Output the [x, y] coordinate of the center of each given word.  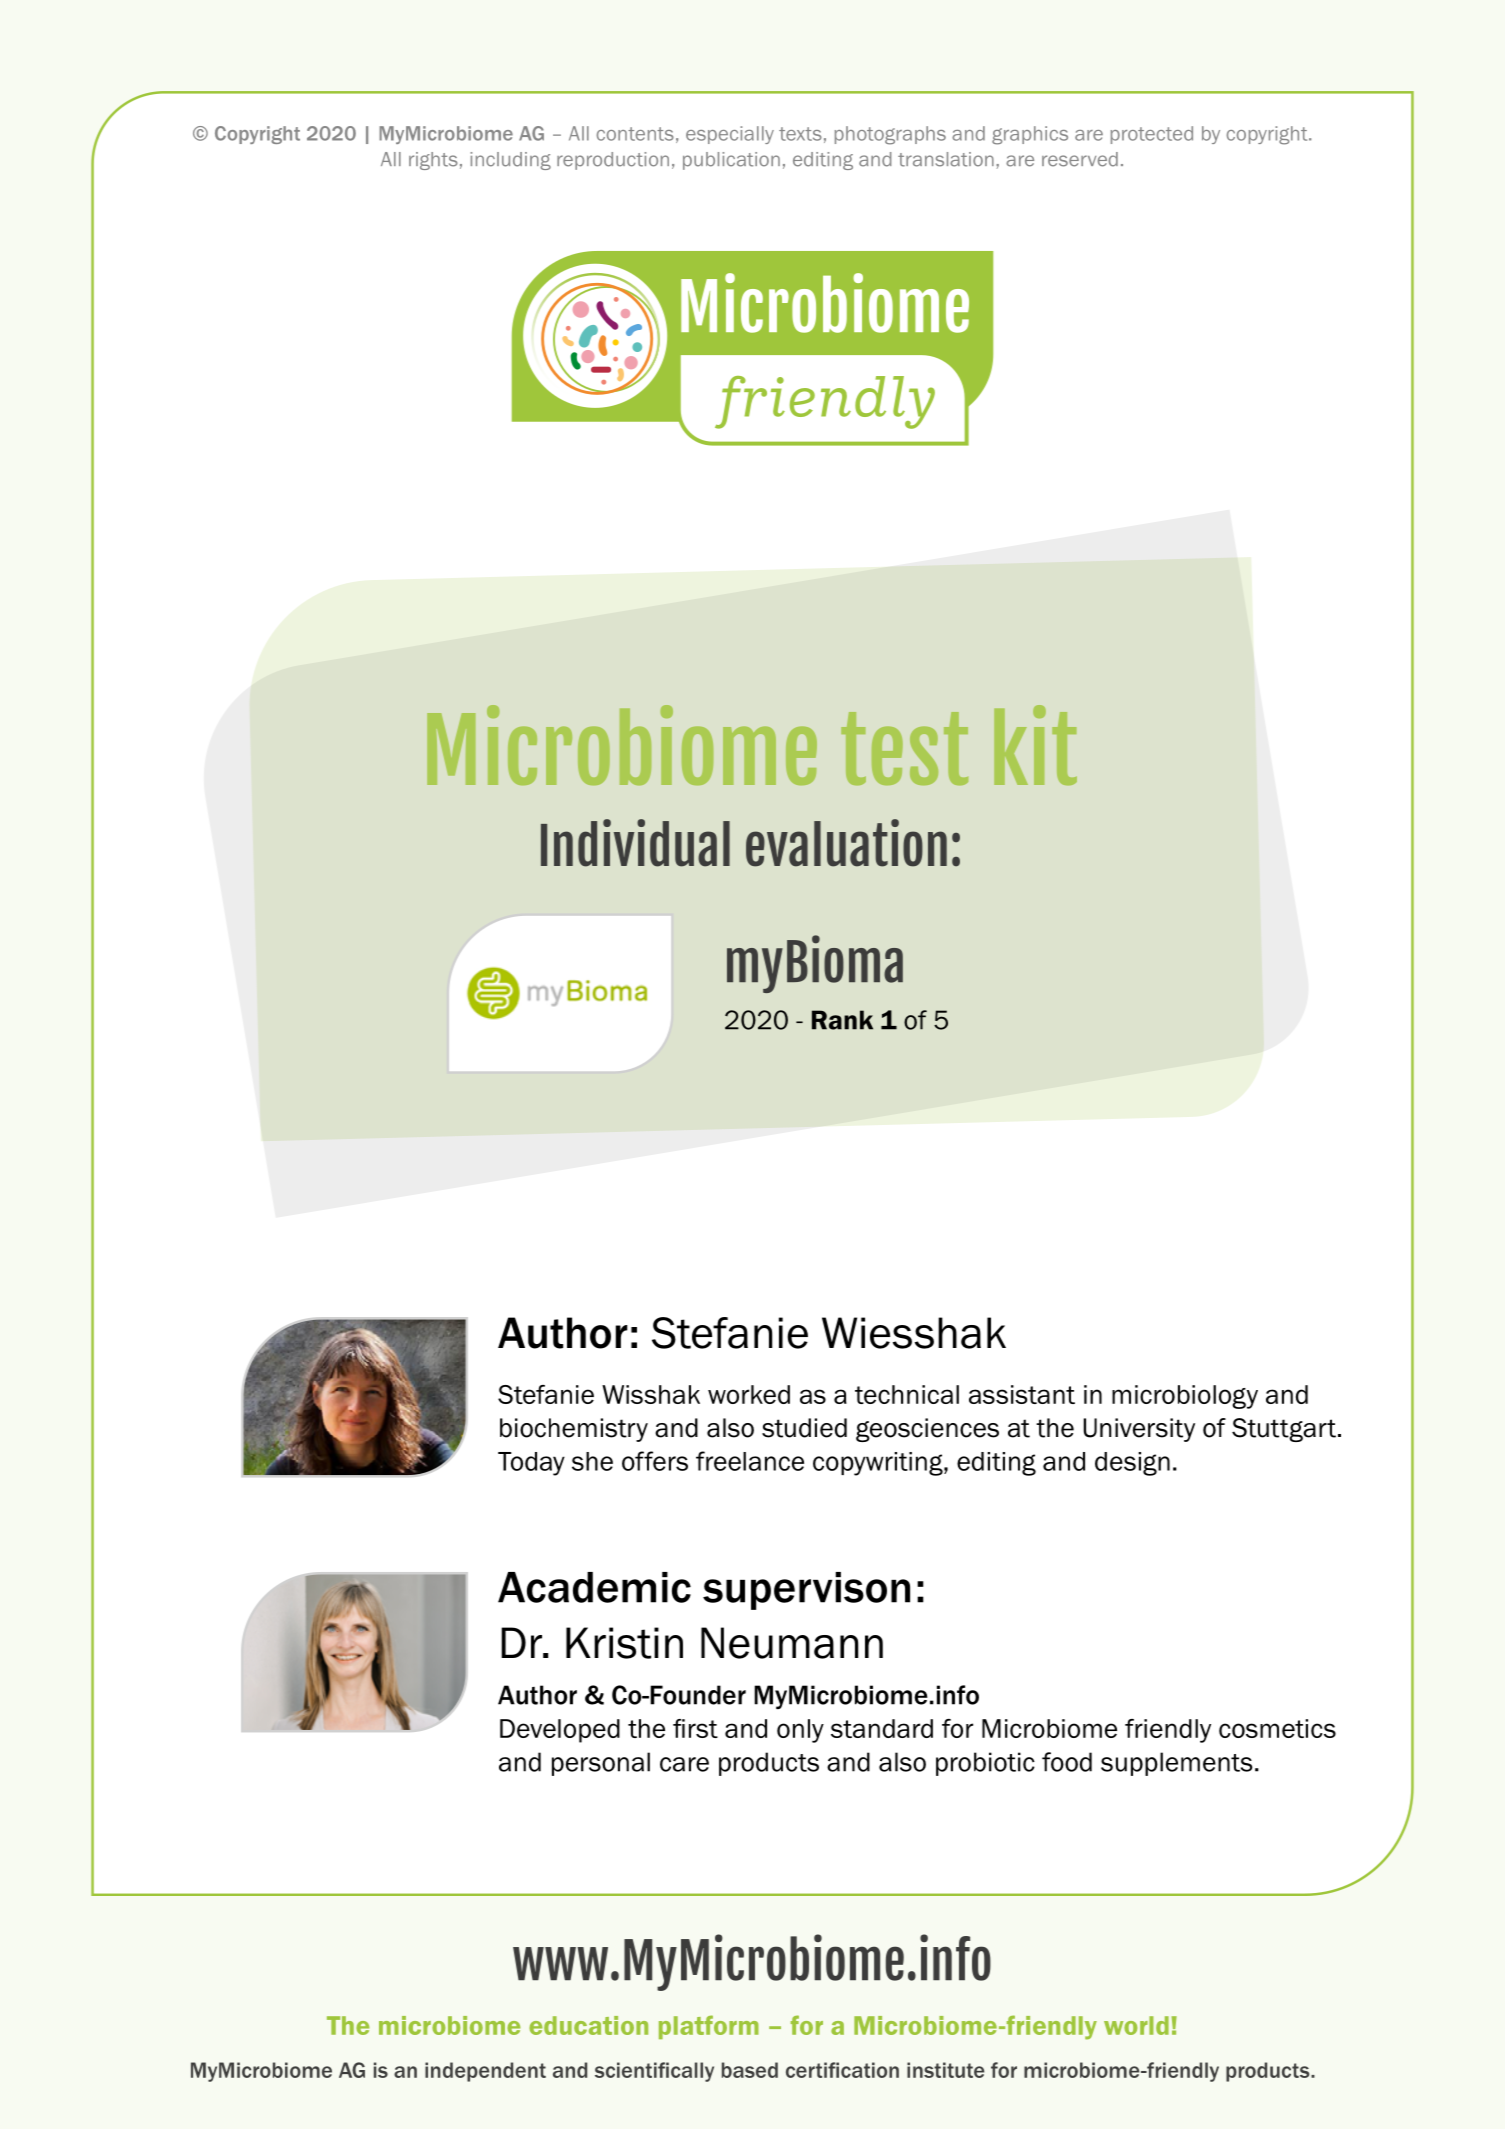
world [1136, 2025]
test [904, 748]
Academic [594, 1587]
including [510, 161]
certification [842, 2070]
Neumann [792, 1643]
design [1132, 1464]
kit [1035, 745]
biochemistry [574, 1430]
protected [1152, 135]
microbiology [1185, 1397]
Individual [635, 843]
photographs [890, 135]
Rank [842, 1020]
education [588, 2025]
